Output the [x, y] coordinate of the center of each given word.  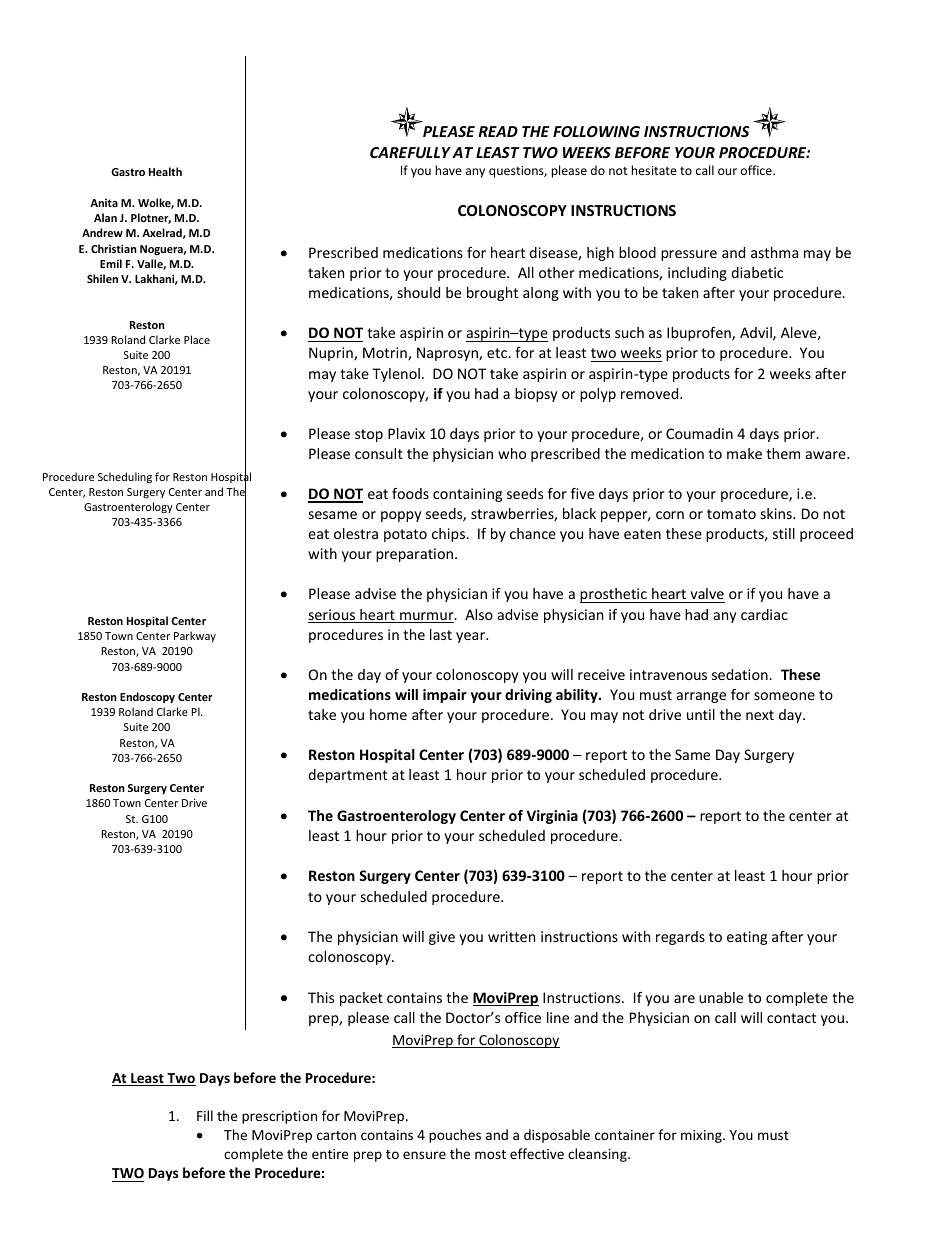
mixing [702, 1136]
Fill [205, 1115]
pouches [455, 1136]
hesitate [654, 170]
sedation [741, 674]
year [471, 637]
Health [165, 171]
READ [498, 131]
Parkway [195, 636]
